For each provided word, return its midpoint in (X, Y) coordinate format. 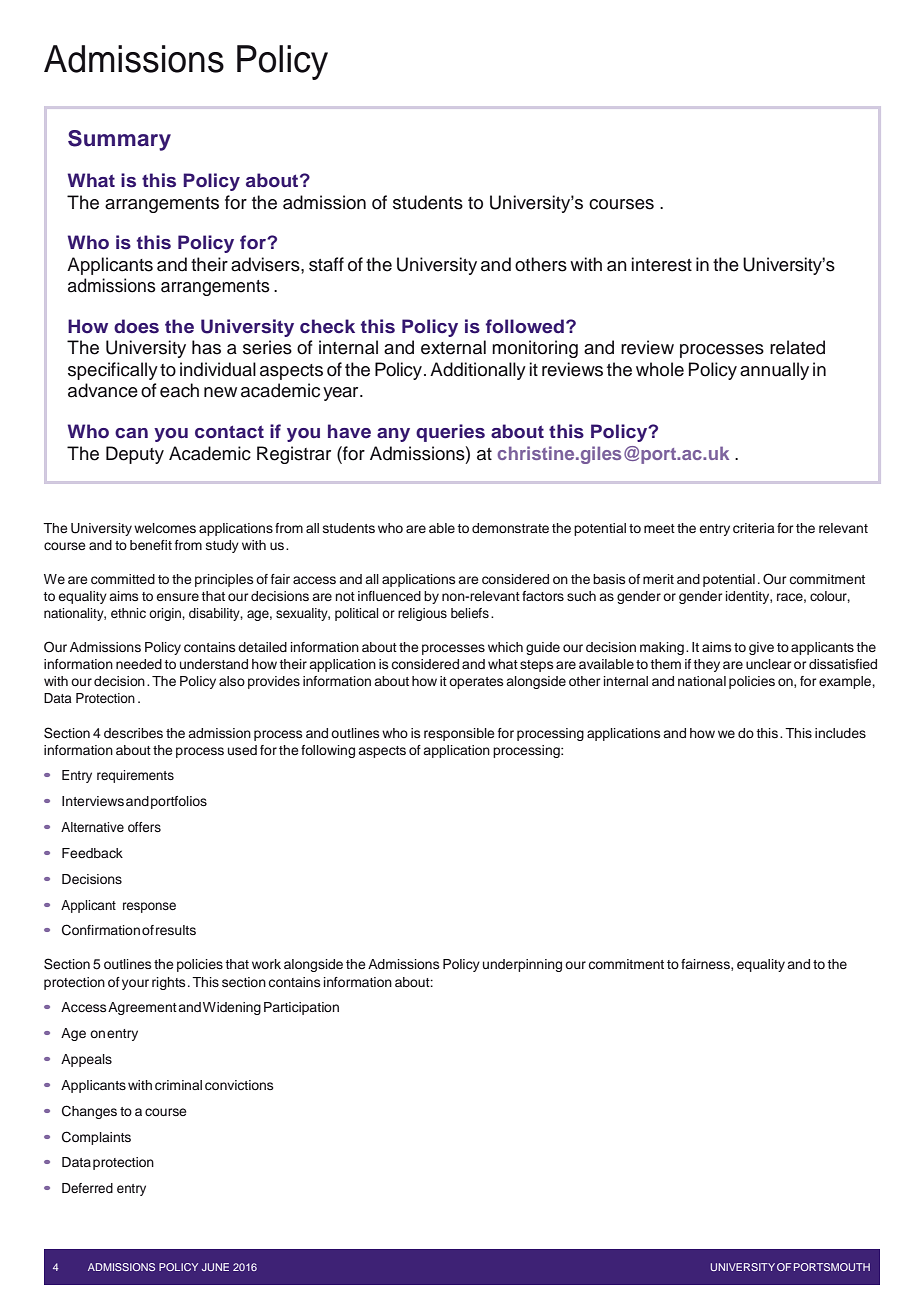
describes (133, 733)
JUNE (215, 1267)
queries (450, 433)
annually (774, 371)
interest (662, 264)
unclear (768, 664)
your (135, 984)
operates (476, 683)
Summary (119, 140)
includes (840, 733)
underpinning (522, 965)
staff (326, 264)
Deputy (135, 455)
